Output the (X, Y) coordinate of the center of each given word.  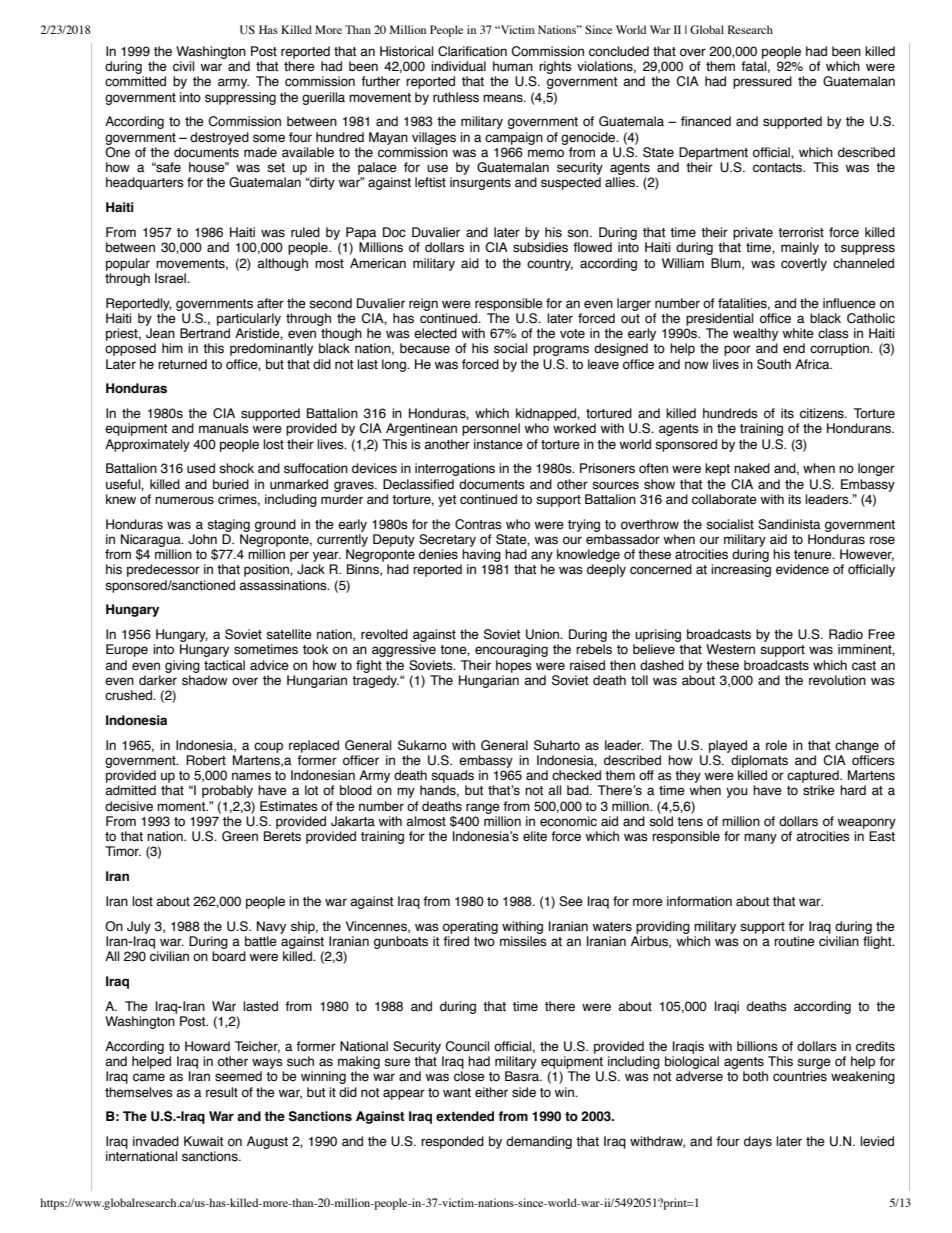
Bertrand (205, 333)
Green (240, 836)
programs (561, 350)
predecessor (163, 570)
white (798, 333)
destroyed (219, 138)
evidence (802, 569)
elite (535, 836)
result (222, 1092)
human (513, 66)
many (760, 838)
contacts (779, 167)
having (480, 557)
